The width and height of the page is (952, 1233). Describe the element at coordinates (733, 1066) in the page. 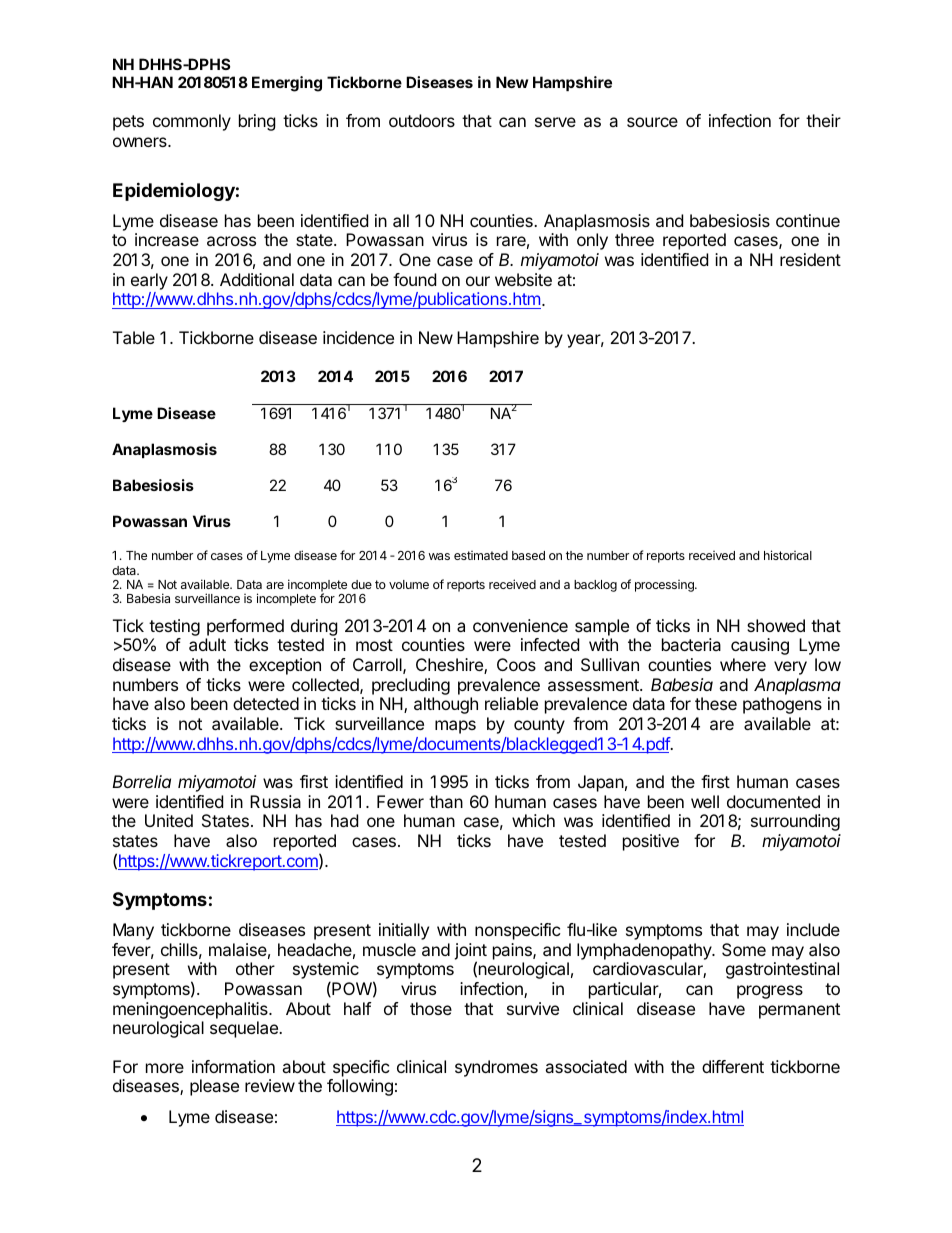

I see `different` at that location.
